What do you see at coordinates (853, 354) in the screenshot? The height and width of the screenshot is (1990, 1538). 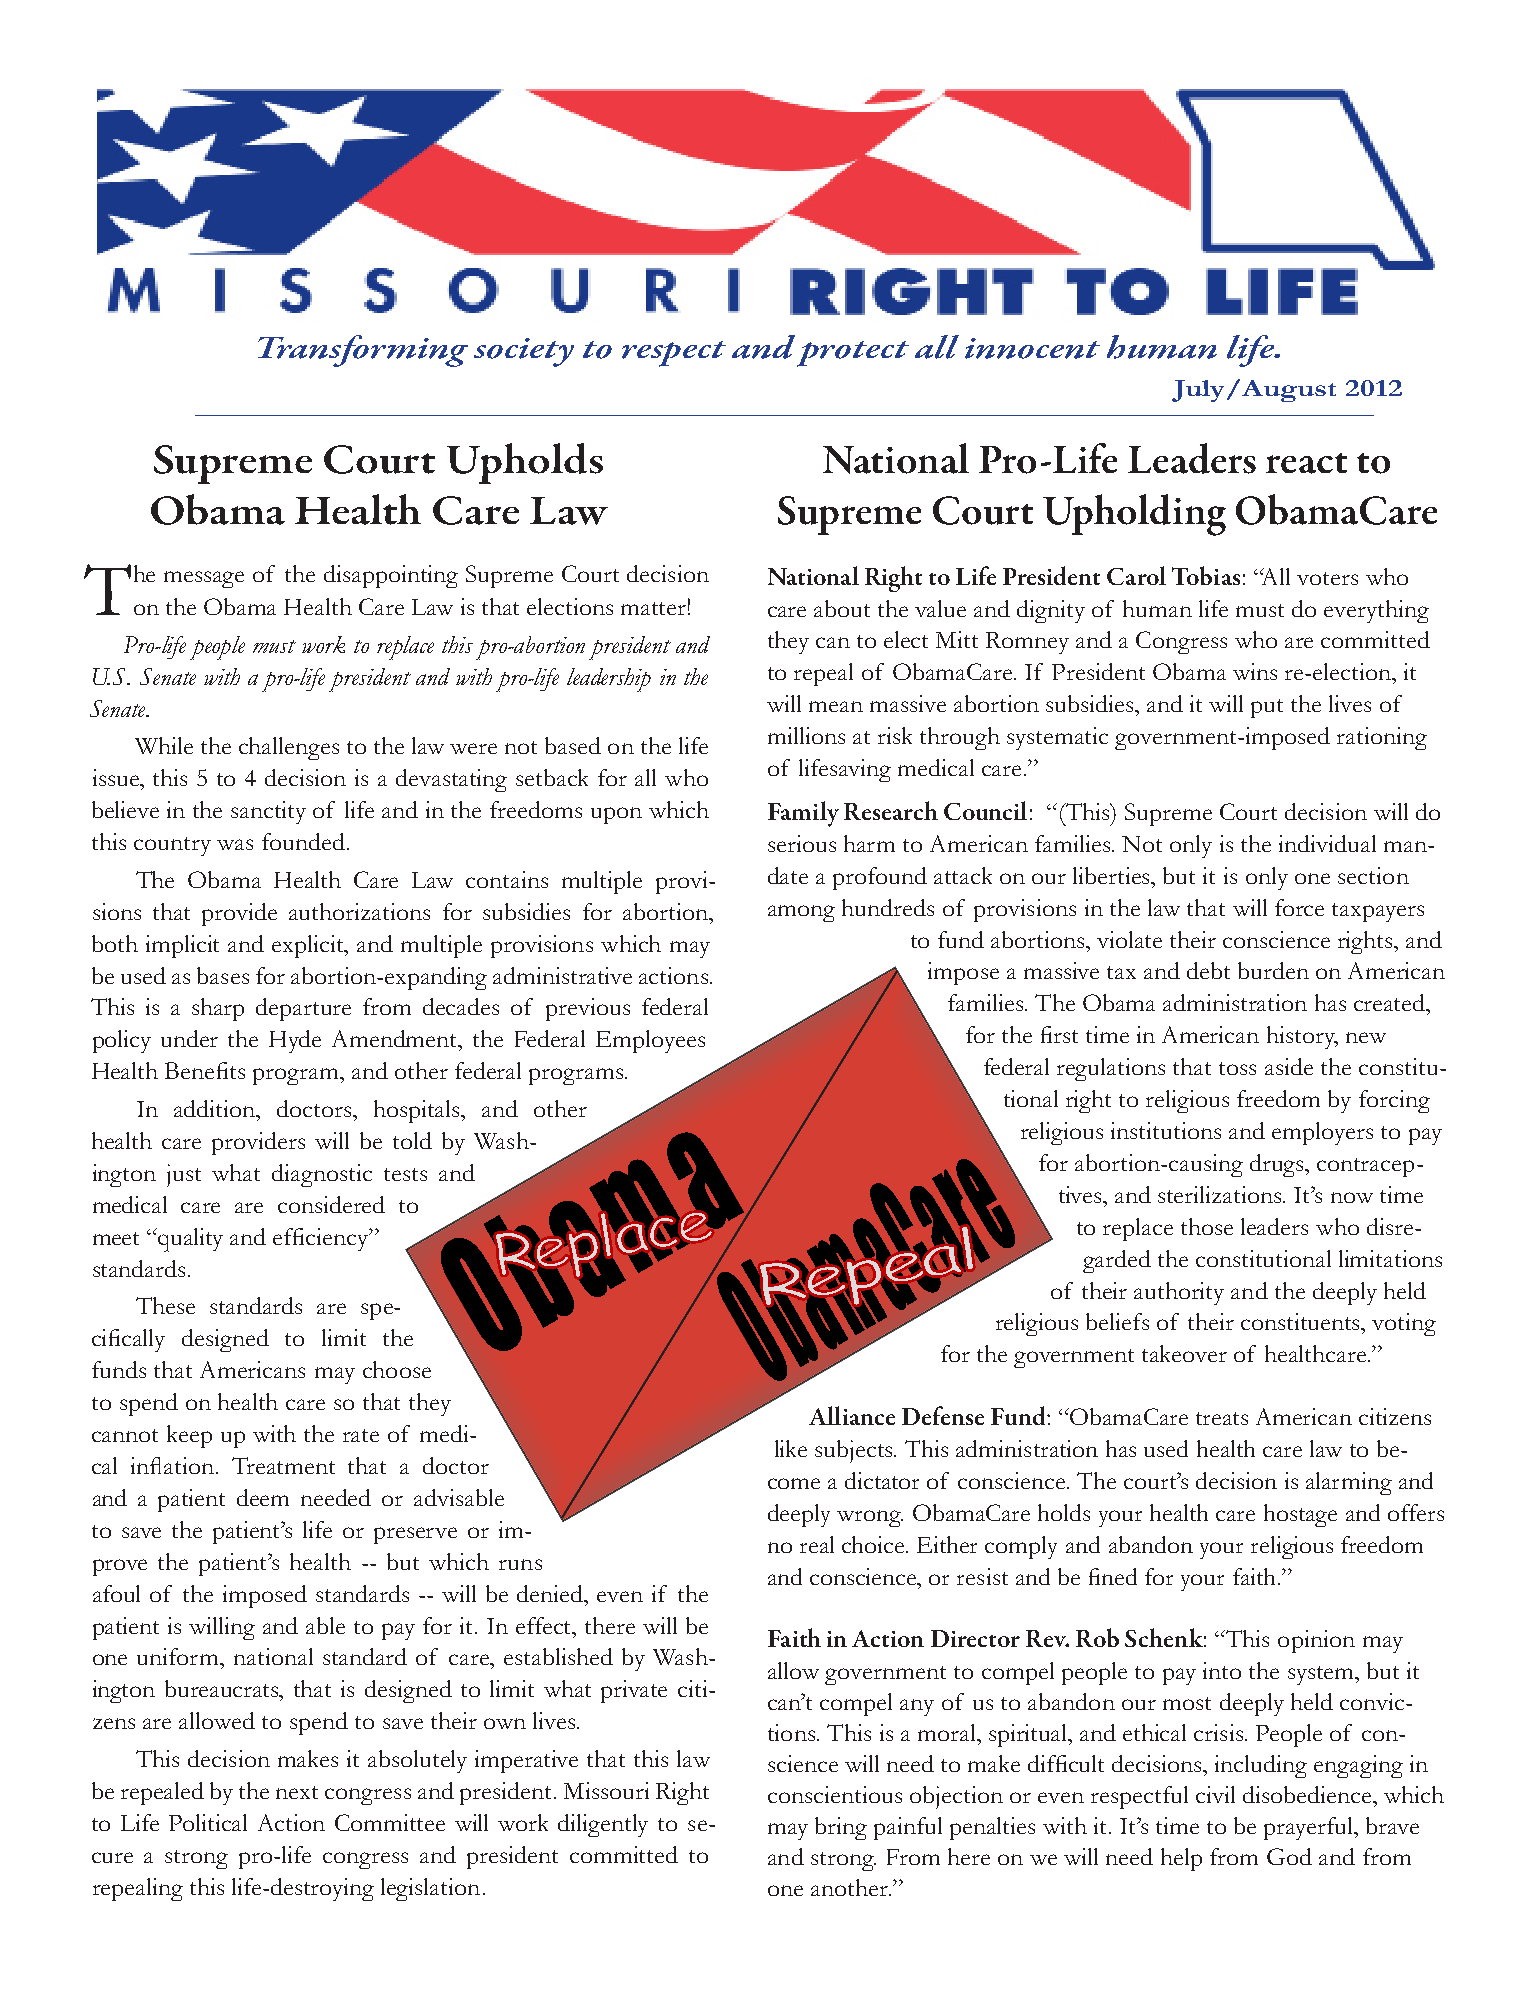 I see `protect` at bounding box center [853, 354].
